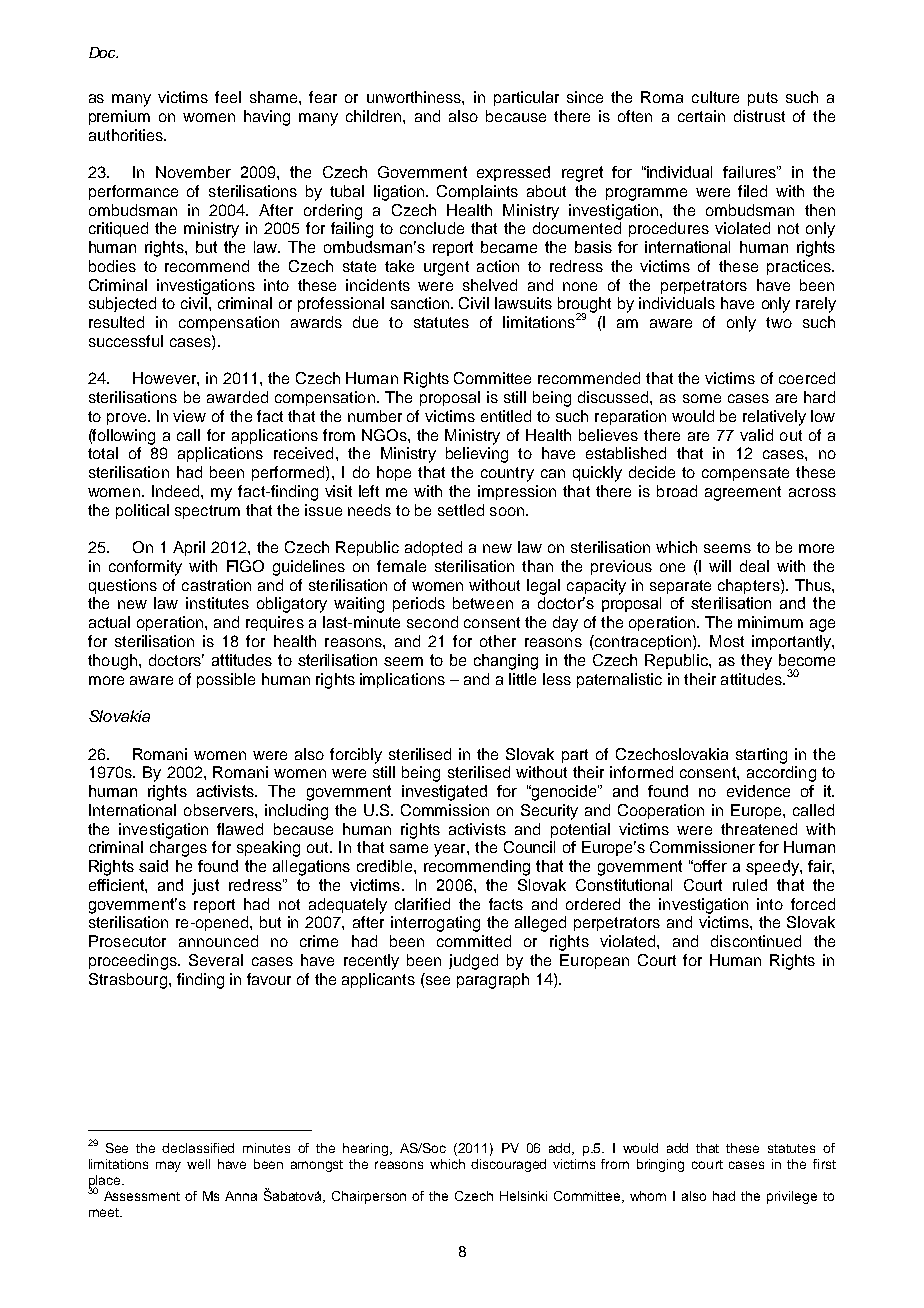 The height and width of the screenshot is (1308, 924). What do you see at coordinates (198, 1164) in the screenshot?
I see `well` at bounding box center [198, 1164].
